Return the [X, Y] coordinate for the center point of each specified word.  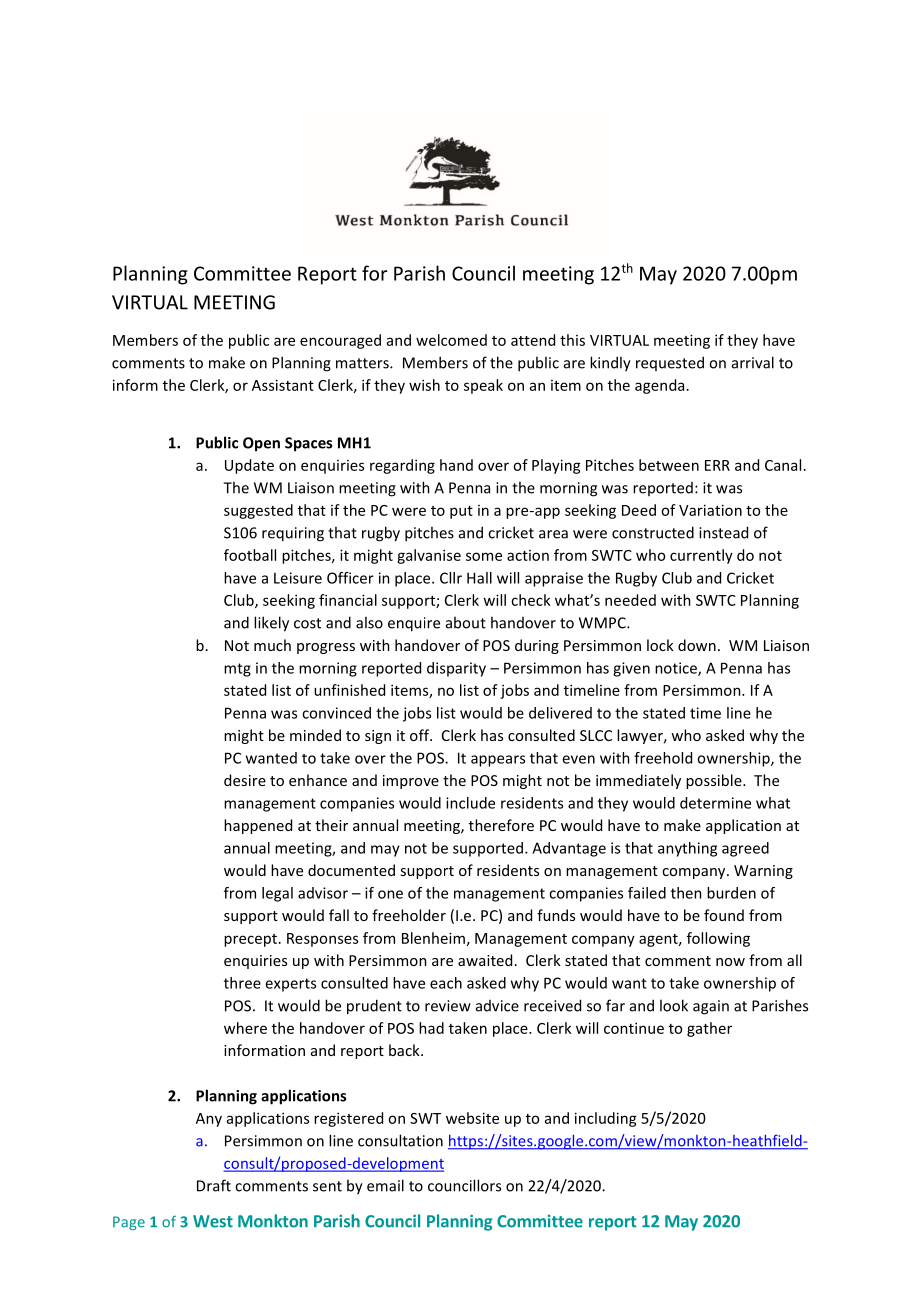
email [385, 1185]
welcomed [451, 340]
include [470, 803]
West [213, 1221]
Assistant [283, 385]
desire [245, 780]
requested [670, 363]
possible [715, 781]
